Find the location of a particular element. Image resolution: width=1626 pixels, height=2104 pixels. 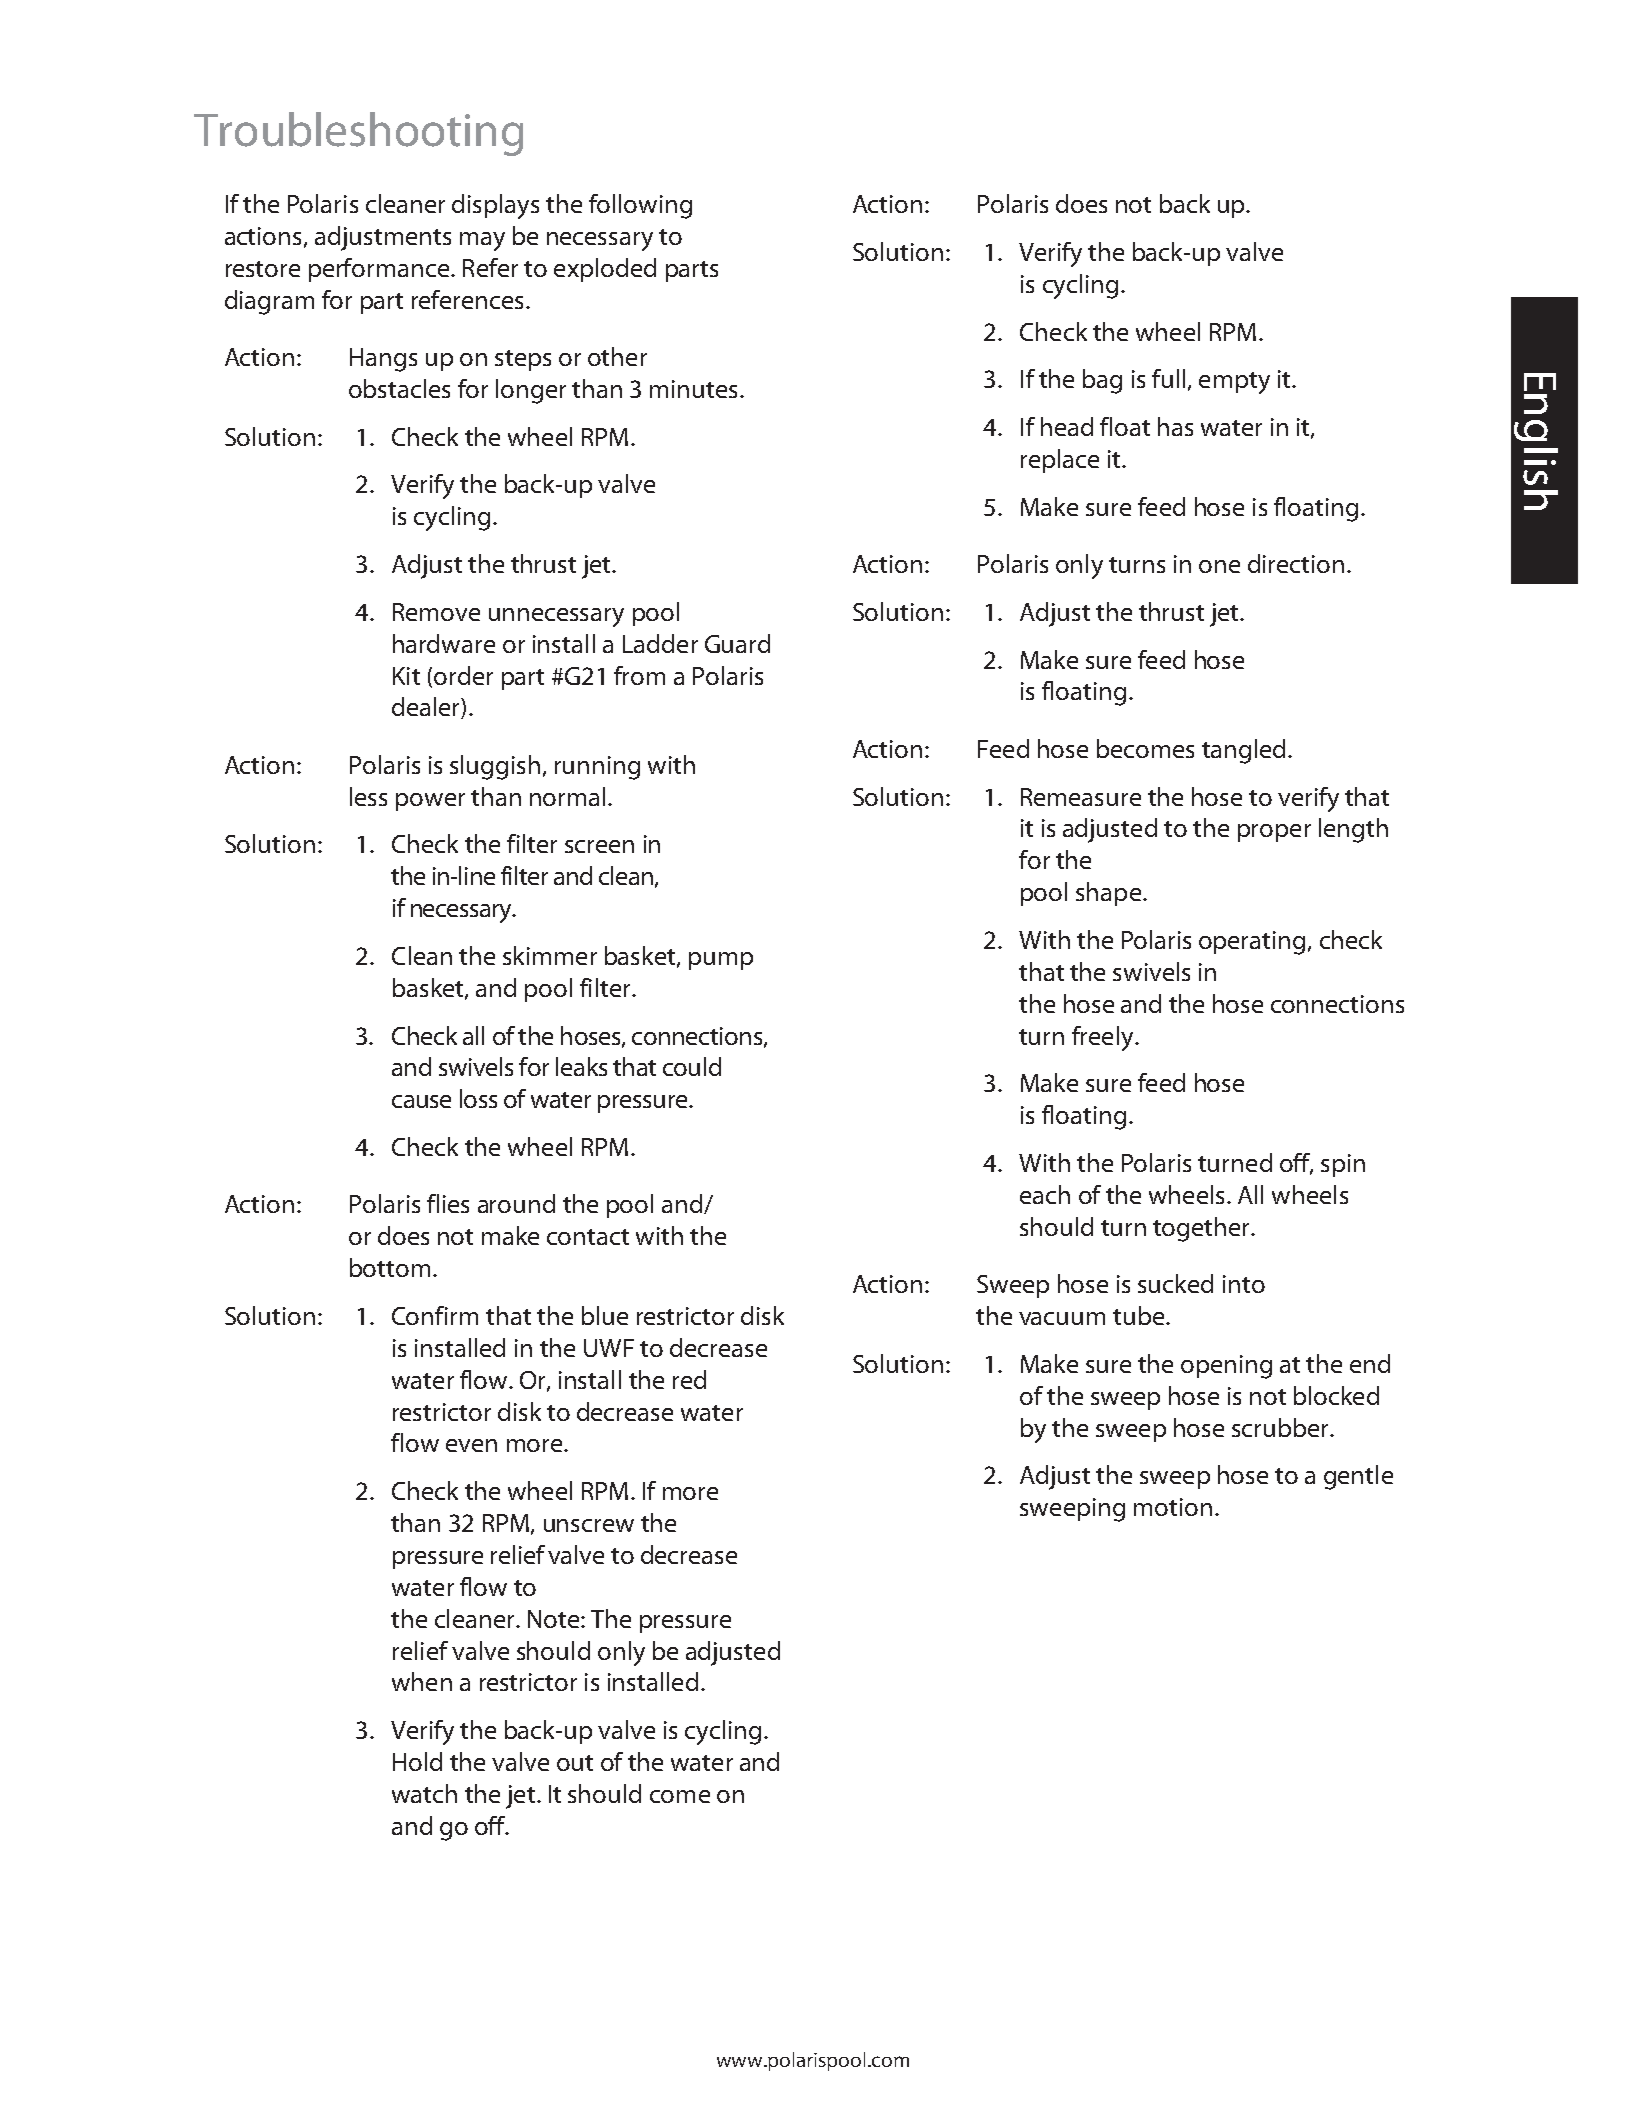

Hold is located at coordinates (417, 1761).
